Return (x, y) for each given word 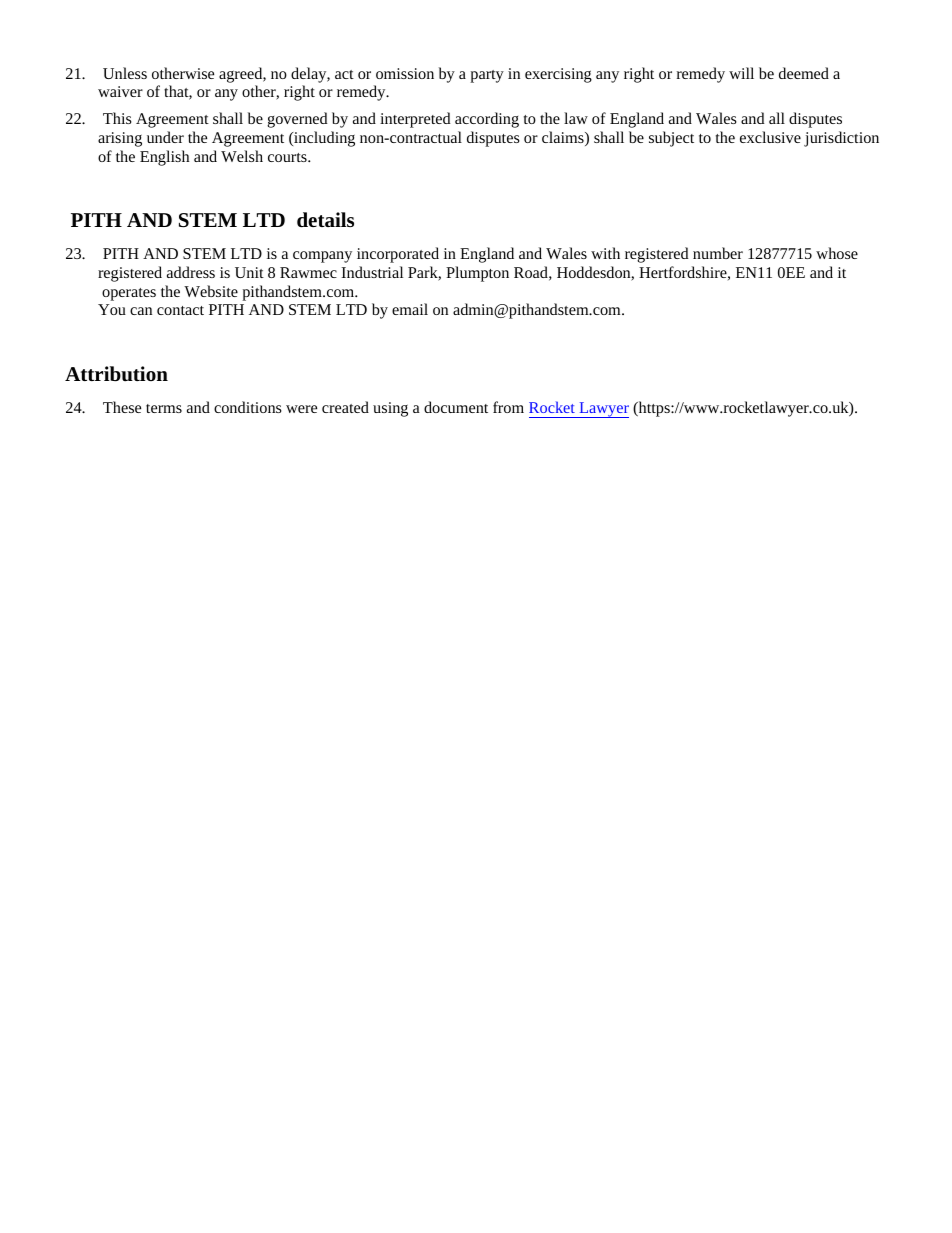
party (487, 76)
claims (564, 138)
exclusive (770, 137)
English (164, 158)
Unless (125, 73)
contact (180, 310)
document (456, 407)
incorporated (398, 255)
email (410, 309)
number (718, 253)
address (191, 272)
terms (164, 408)
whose (837, 253)
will (741, 73)
